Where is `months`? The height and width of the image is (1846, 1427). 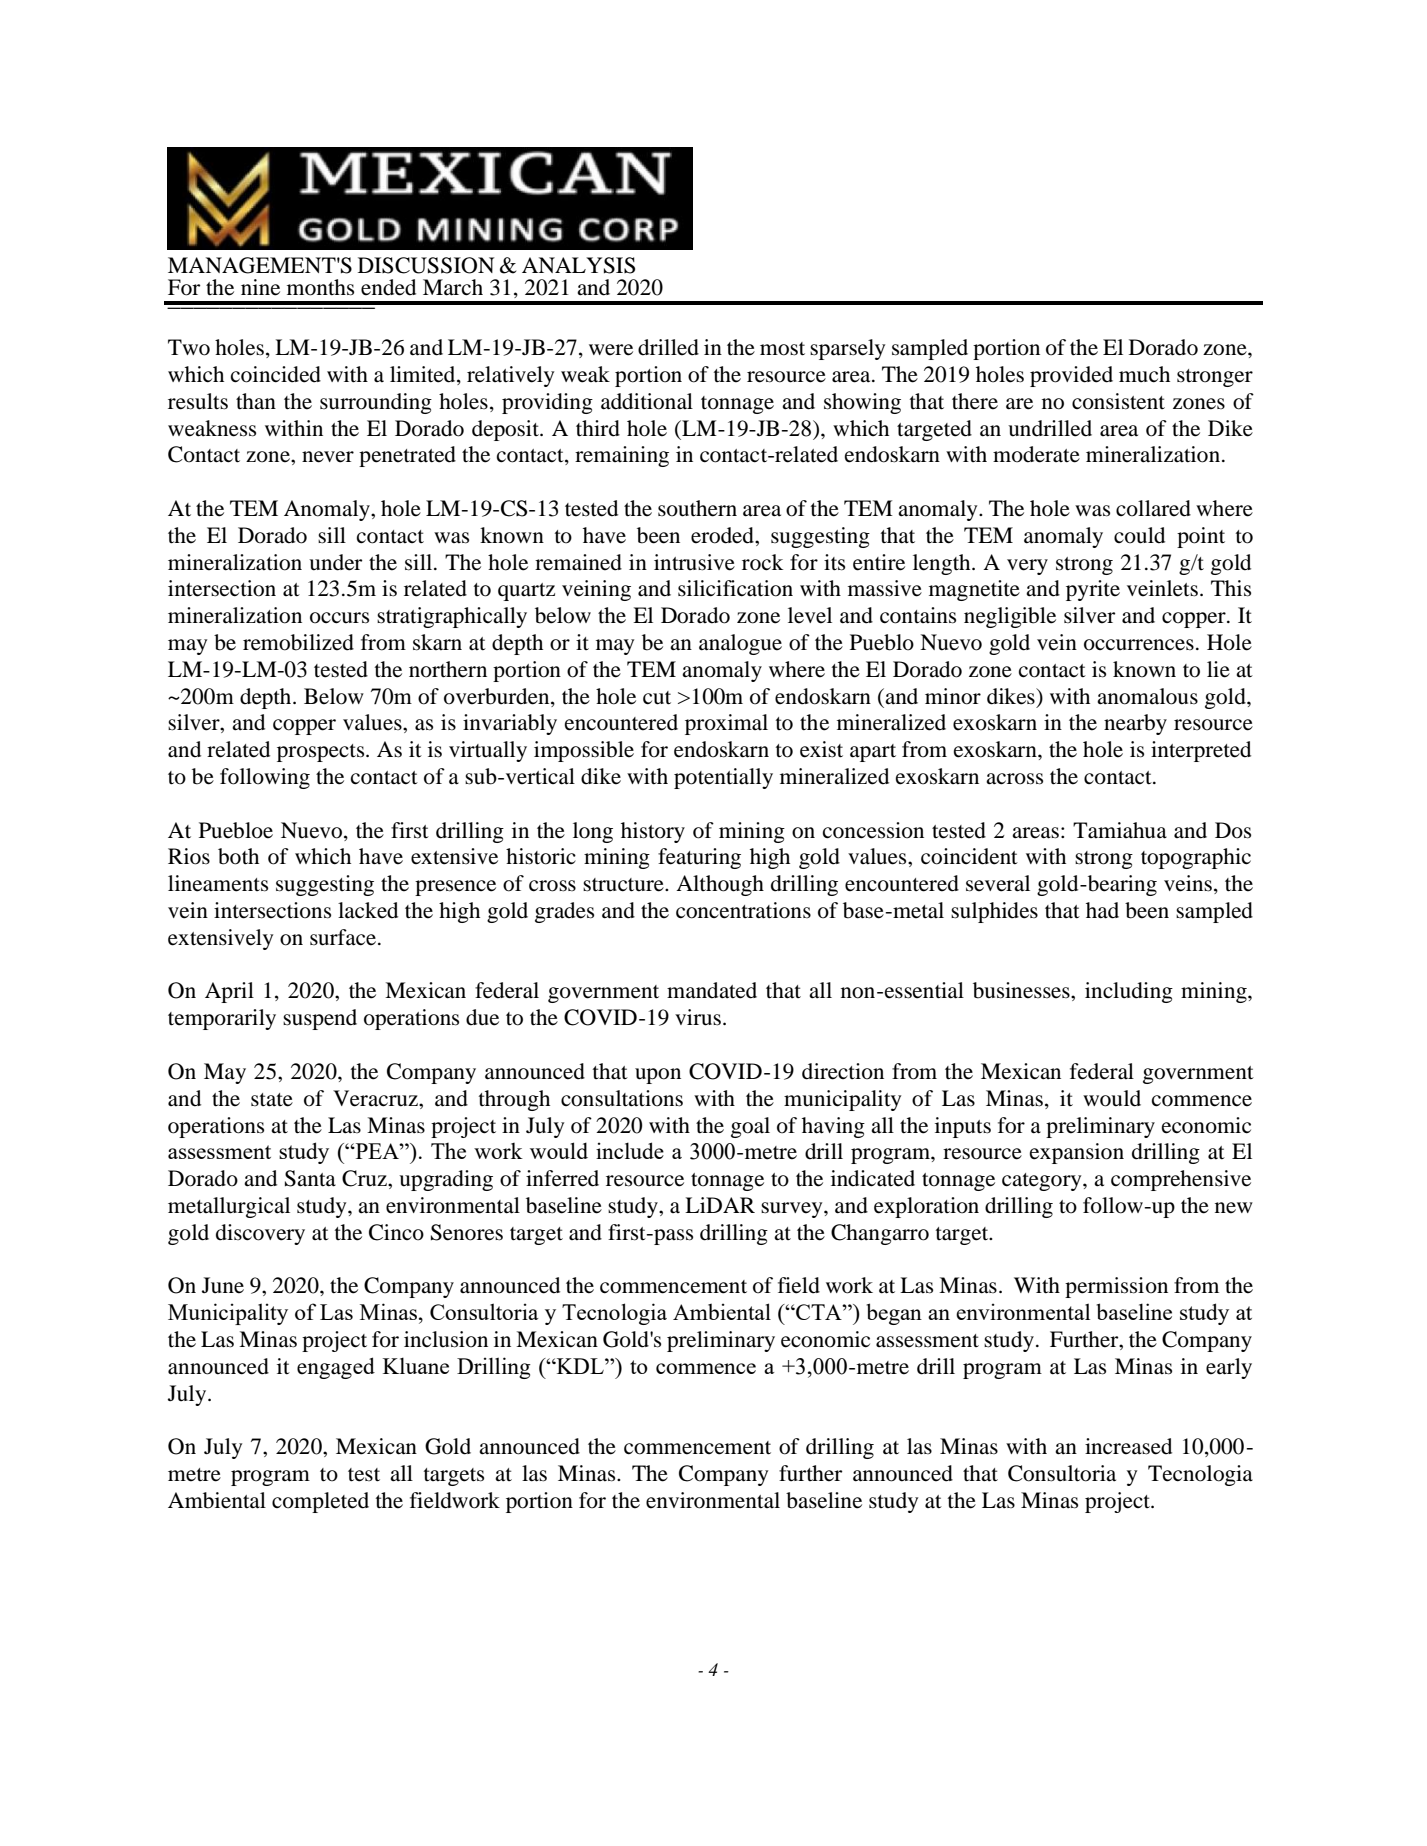
months is located at coordinates (320, 287).
